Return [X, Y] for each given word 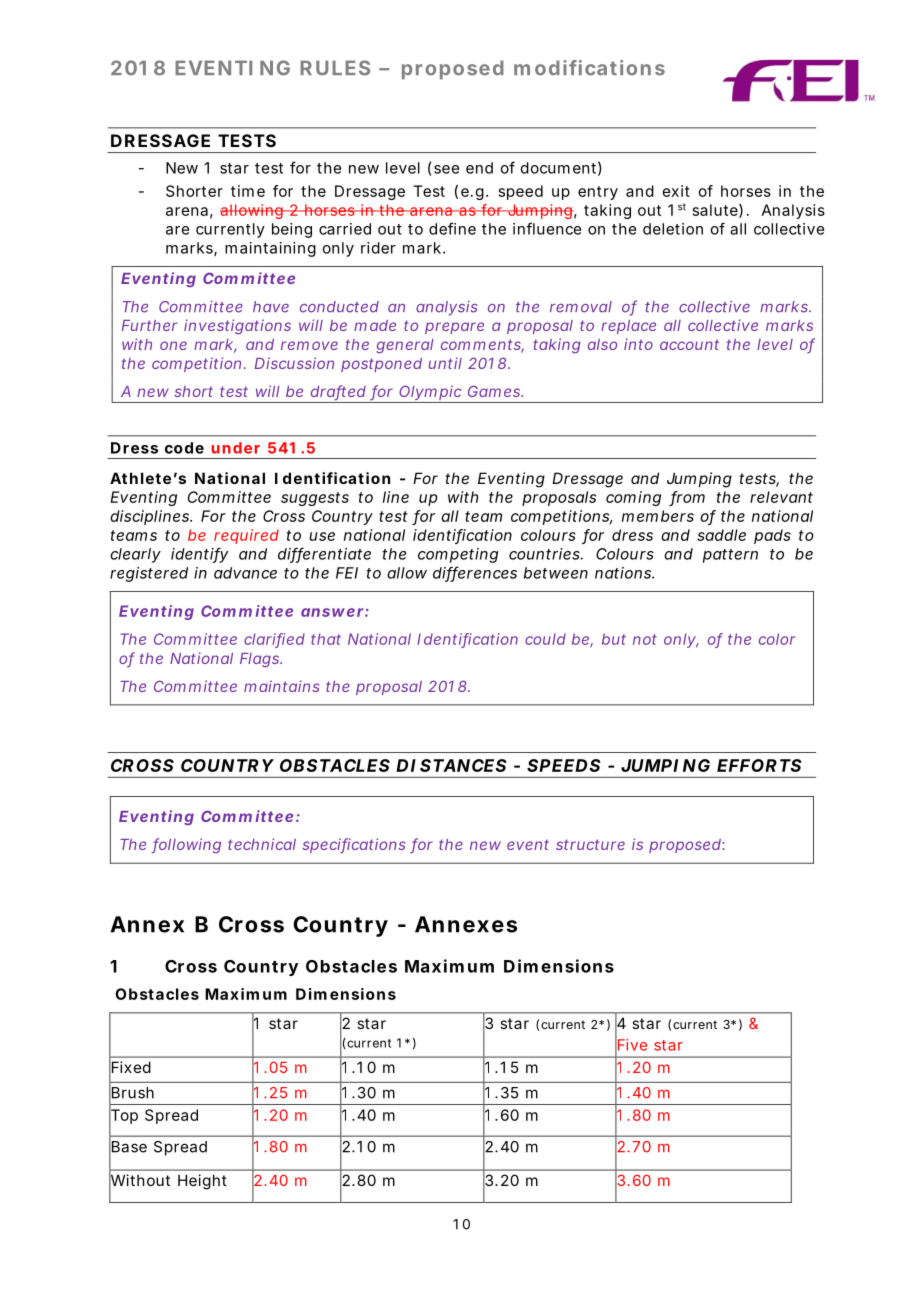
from [688, 498]
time [248, 191]
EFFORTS [759, 765]
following [186, 846]
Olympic [430, 394]
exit [676, 191]
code [184, 448]
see [446, 169]
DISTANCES [451, 765]
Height [202, 1182]
